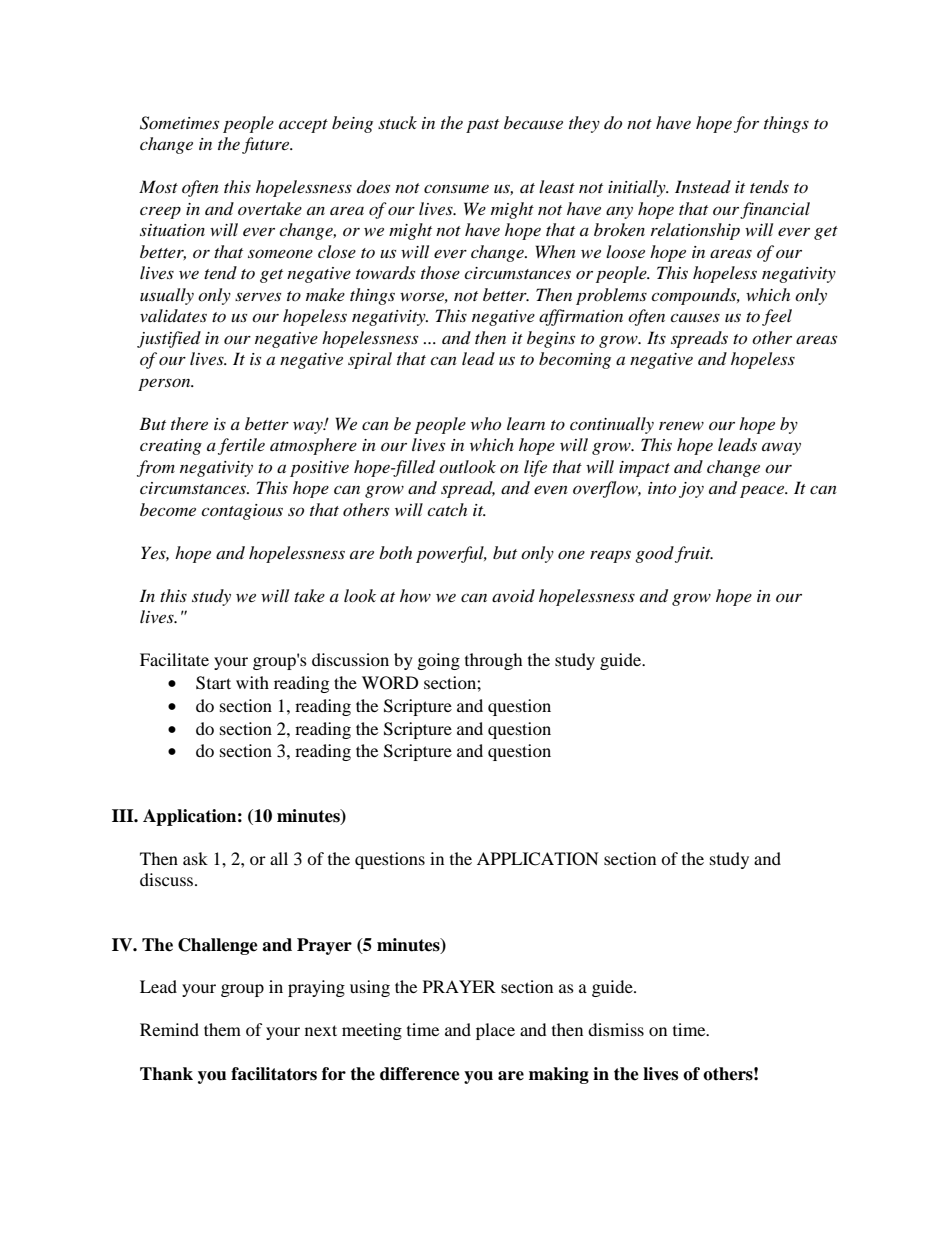 The height and width of the screenshot is (1233, 952). Describe the element at coordinates (482, 126) in the screenshot. I see `past` at that location.
